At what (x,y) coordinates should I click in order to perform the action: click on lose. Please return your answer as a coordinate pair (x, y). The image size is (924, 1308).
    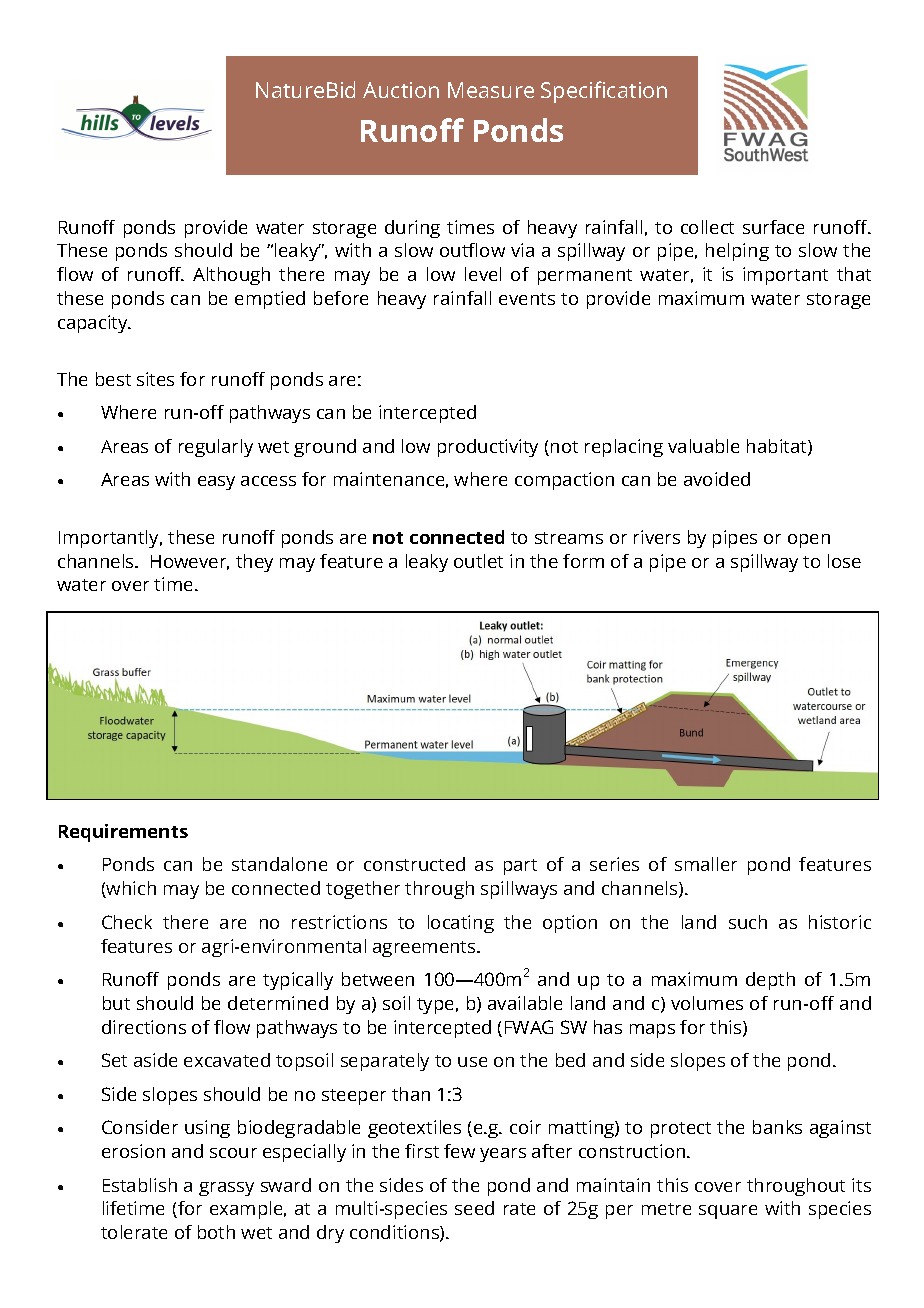
    Looking at the image, I should click on (844, 561).
